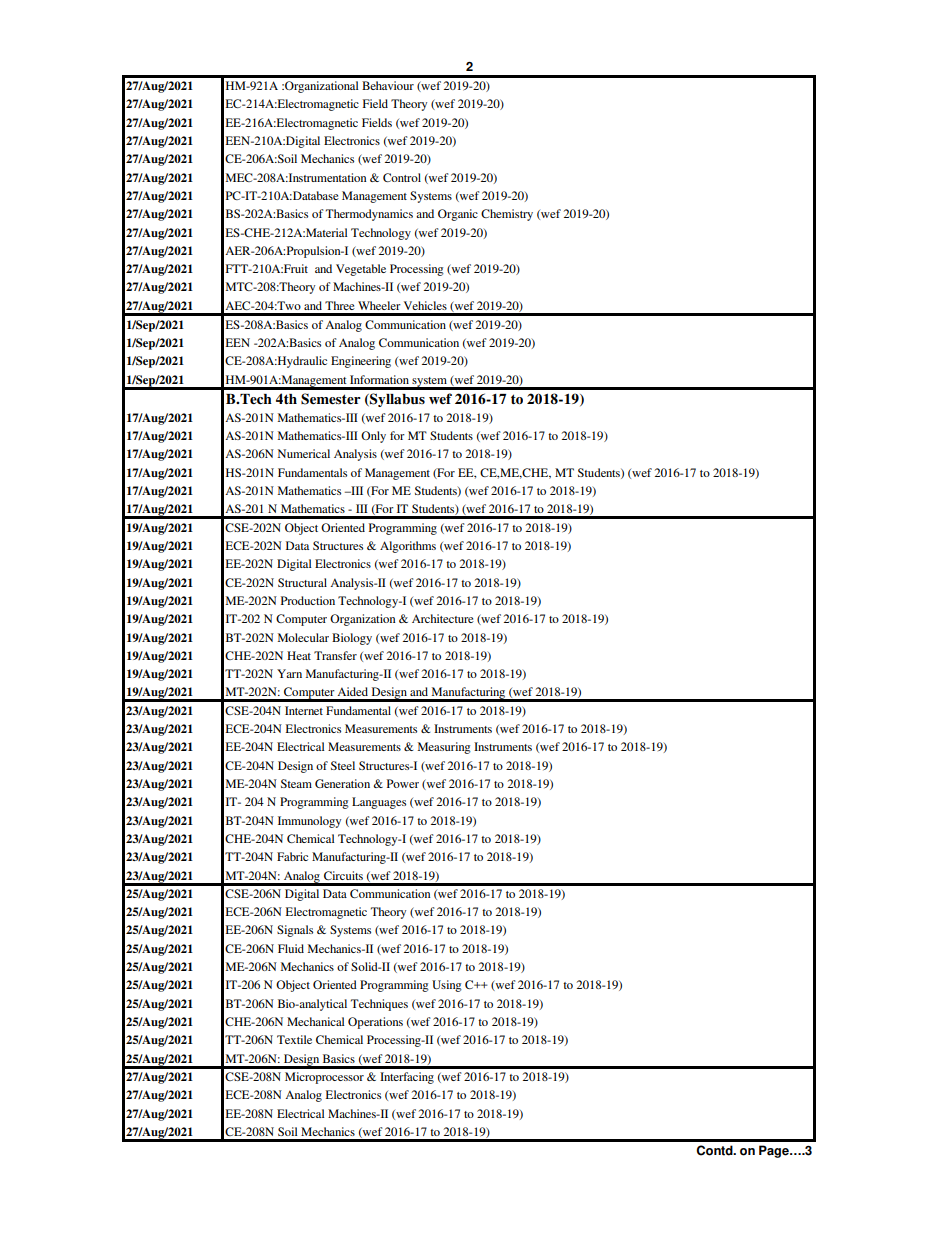  Describe the element at coordinates (444, 748) in the page. I see `Measuring` at that location.
